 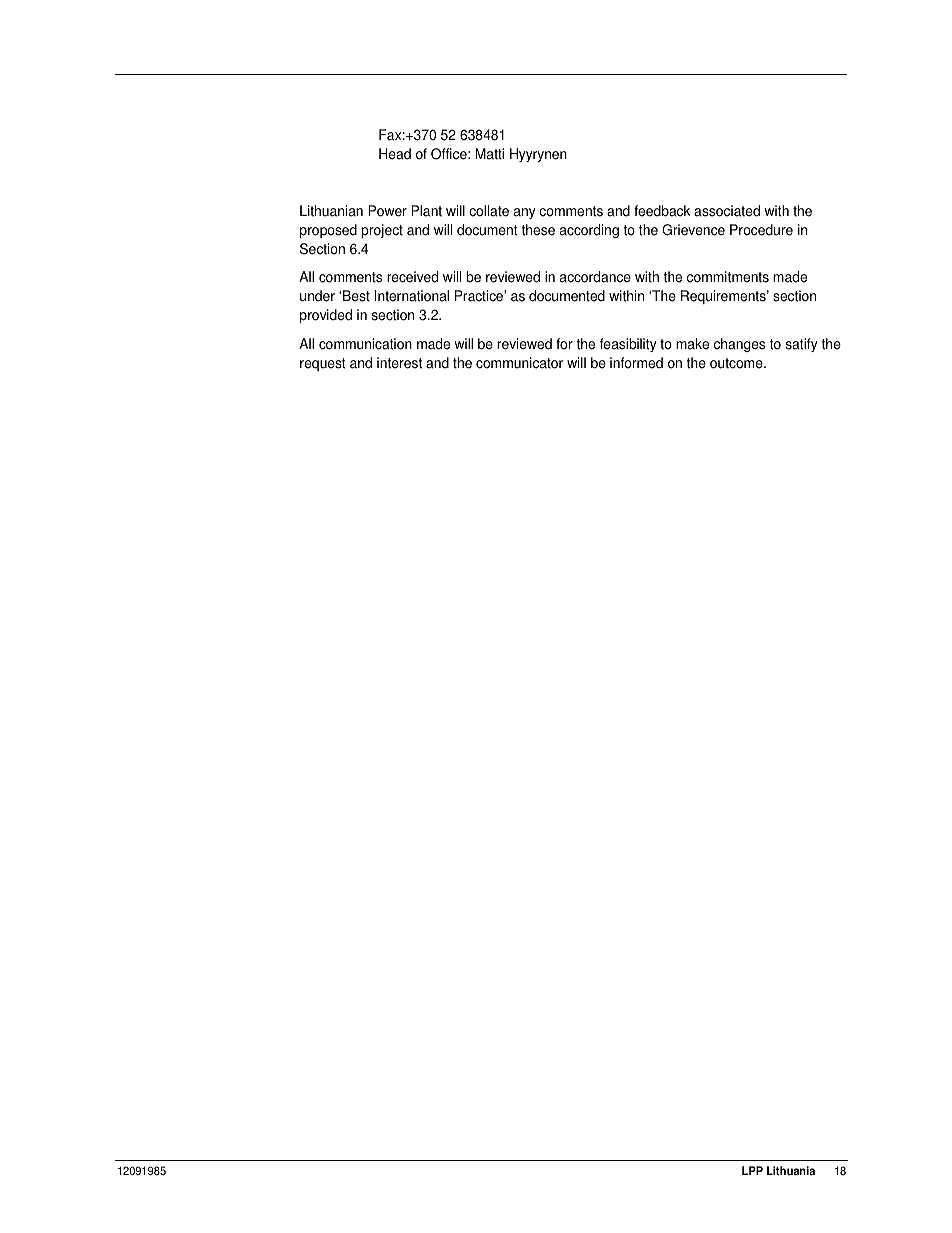 What do you see at coordinates (728, 277) in the page?
I see `commitments` at bounding box center [728, 277].
